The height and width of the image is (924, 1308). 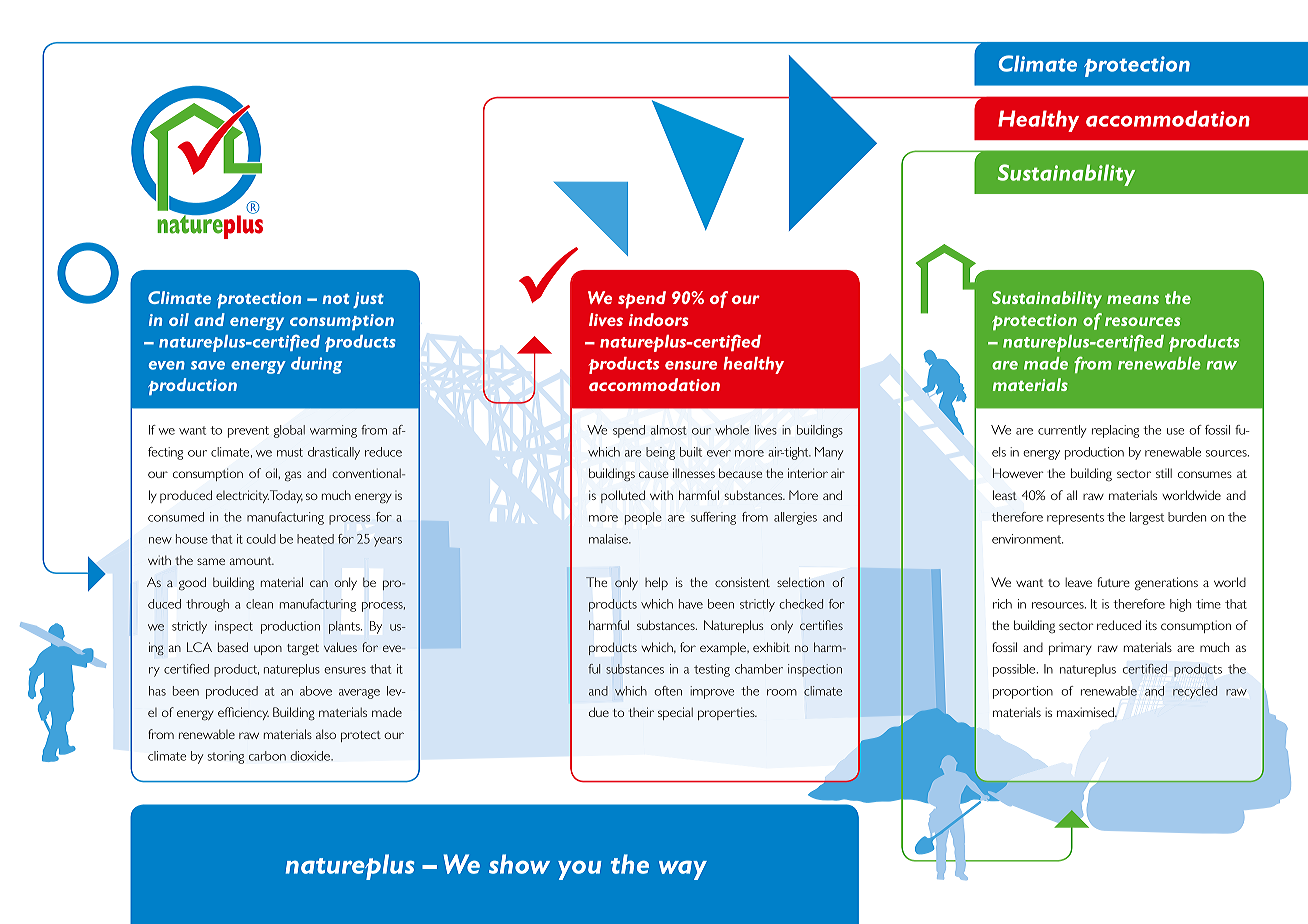 What do you see at coordinates (336, 299) in the image?
I see `not` at bounding box center [336, 299].
